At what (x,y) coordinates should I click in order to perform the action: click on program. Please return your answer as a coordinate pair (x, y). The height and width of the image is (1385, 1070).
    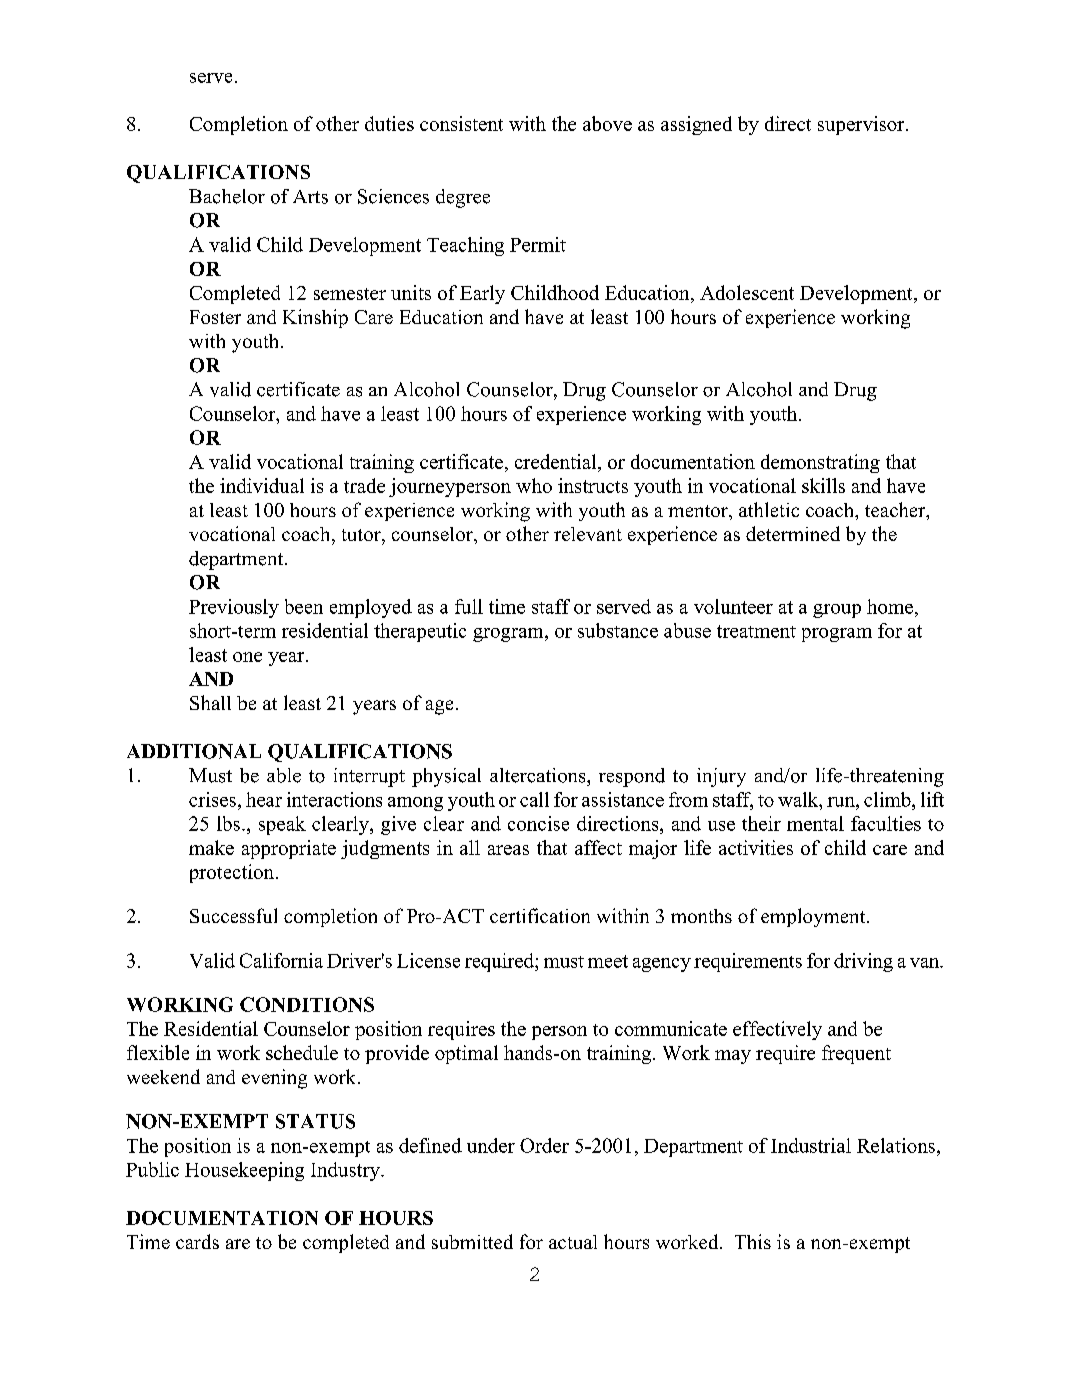
    Looking at the image, I should click on (837, 635).
